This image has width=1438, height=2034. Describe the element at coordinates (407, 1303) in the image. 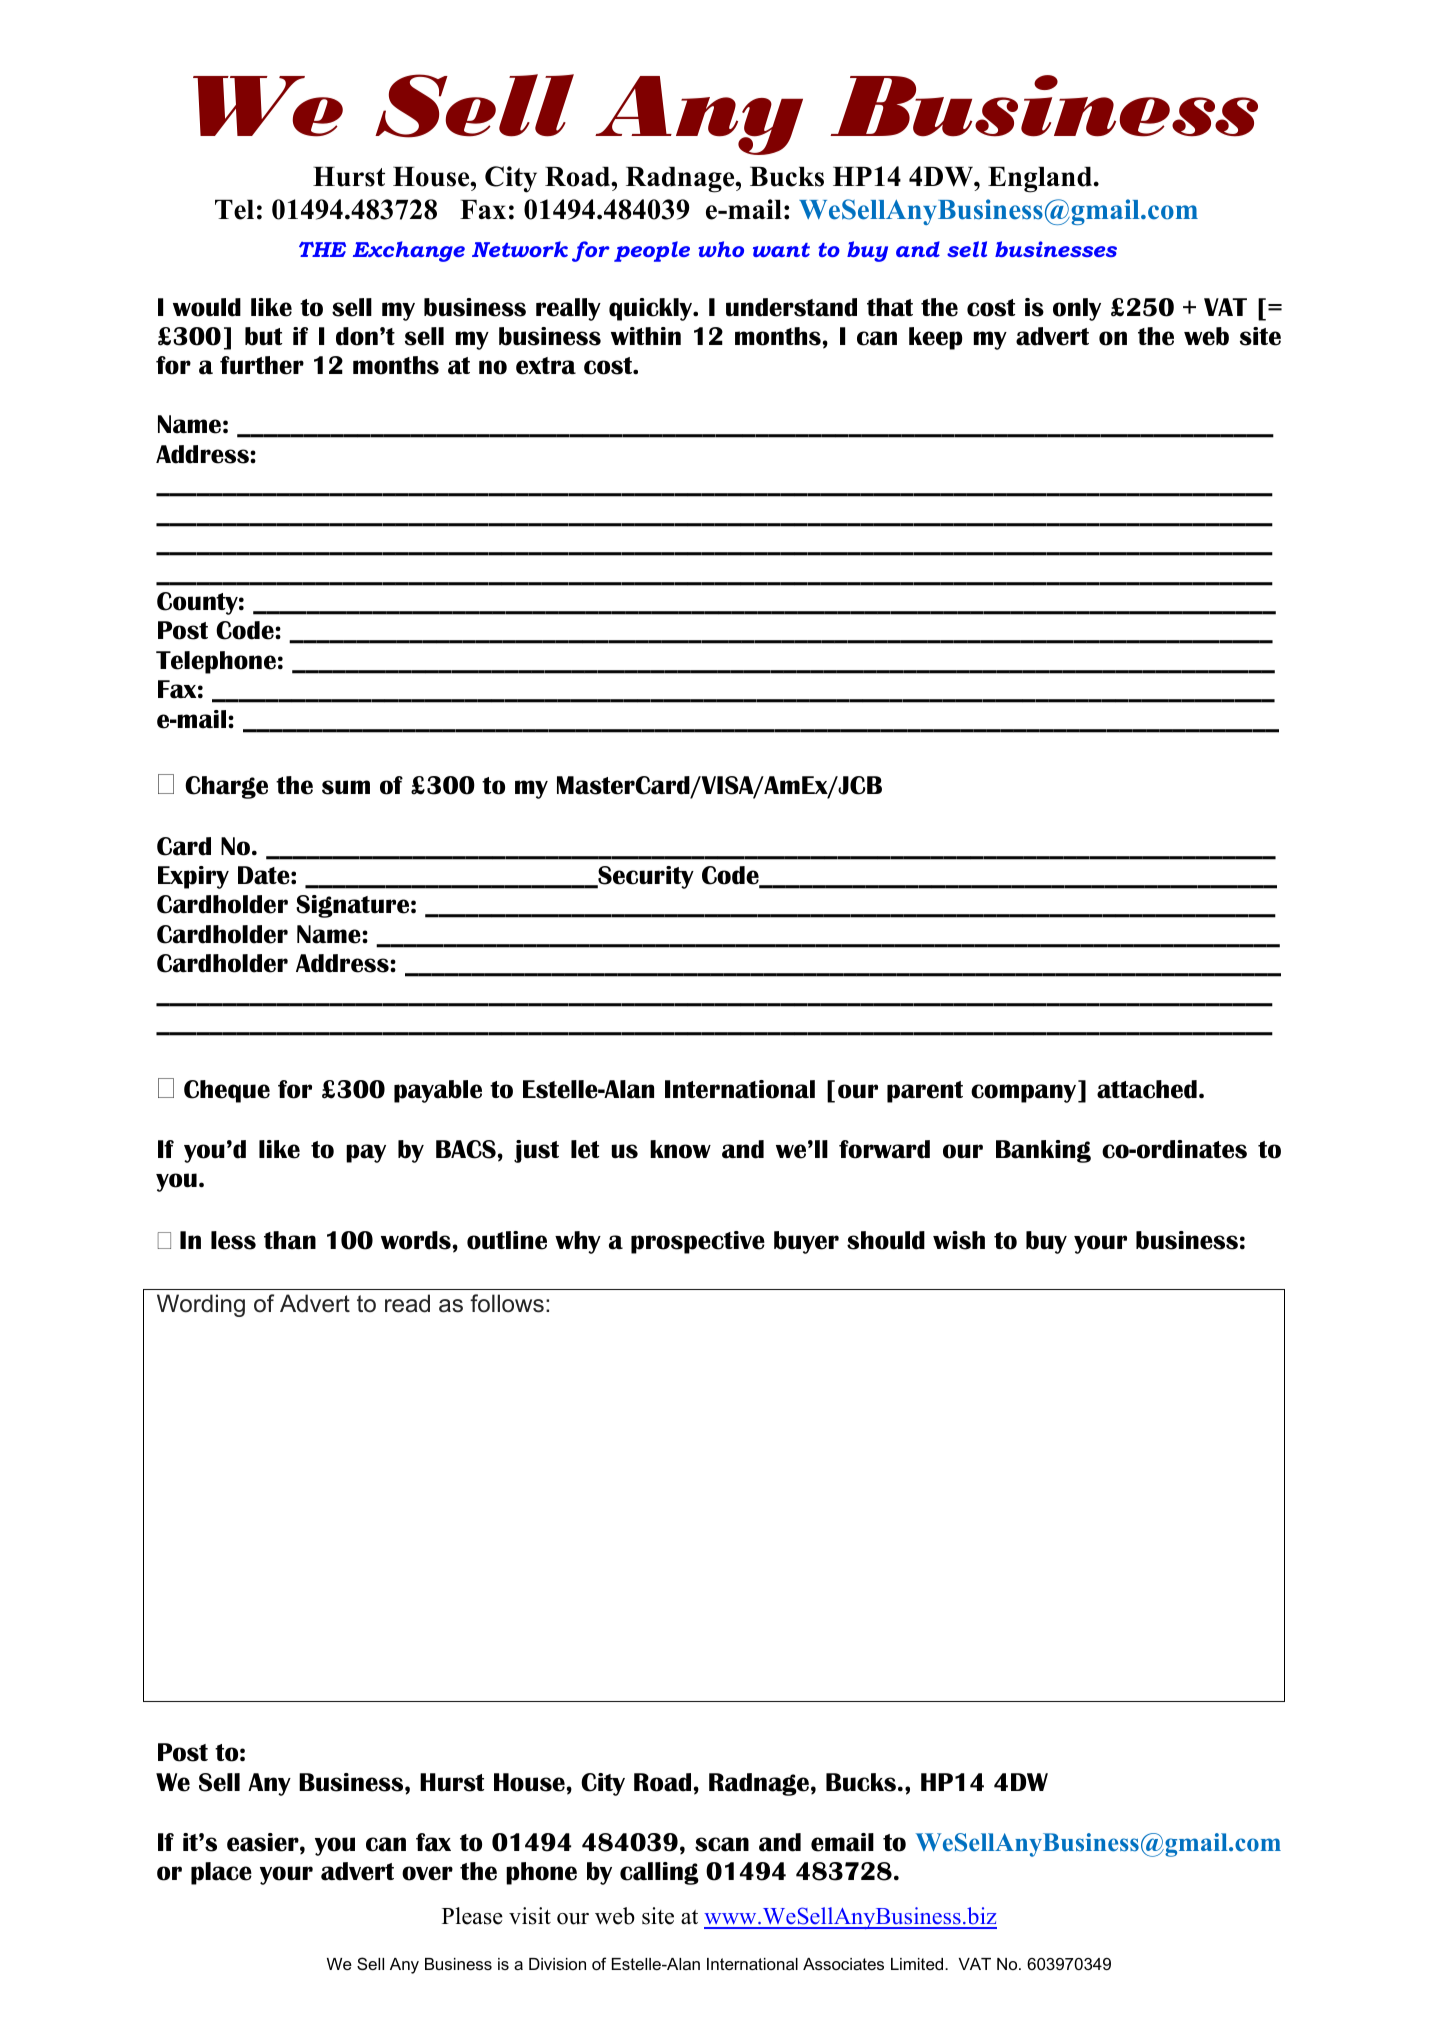

I see `read` at that location.
